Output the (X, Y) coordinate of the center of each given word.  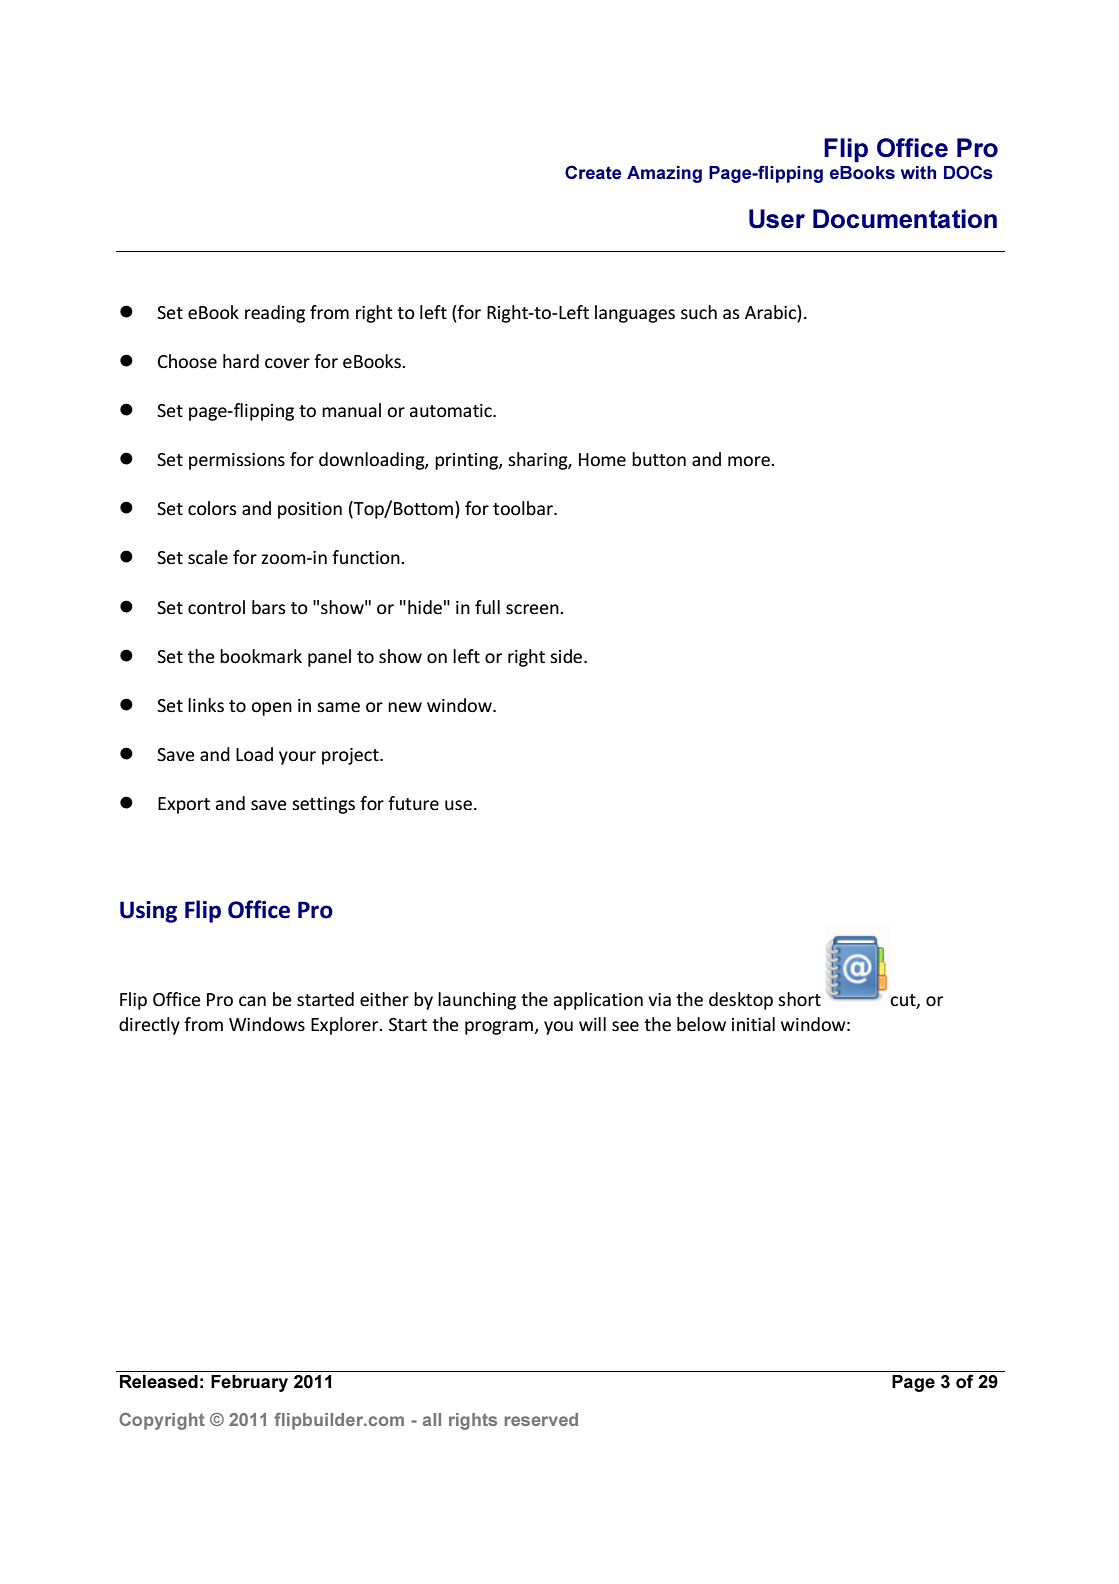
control (216, 607)
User (777, 219)
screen (533, 609)
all (432, 1419)
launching (477, 1001)
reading (275, 314)
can (252, 1001)
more (750, 461)
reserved (541, 1419)
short (799, 999)
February (249, 1383)
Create (593, 172)
